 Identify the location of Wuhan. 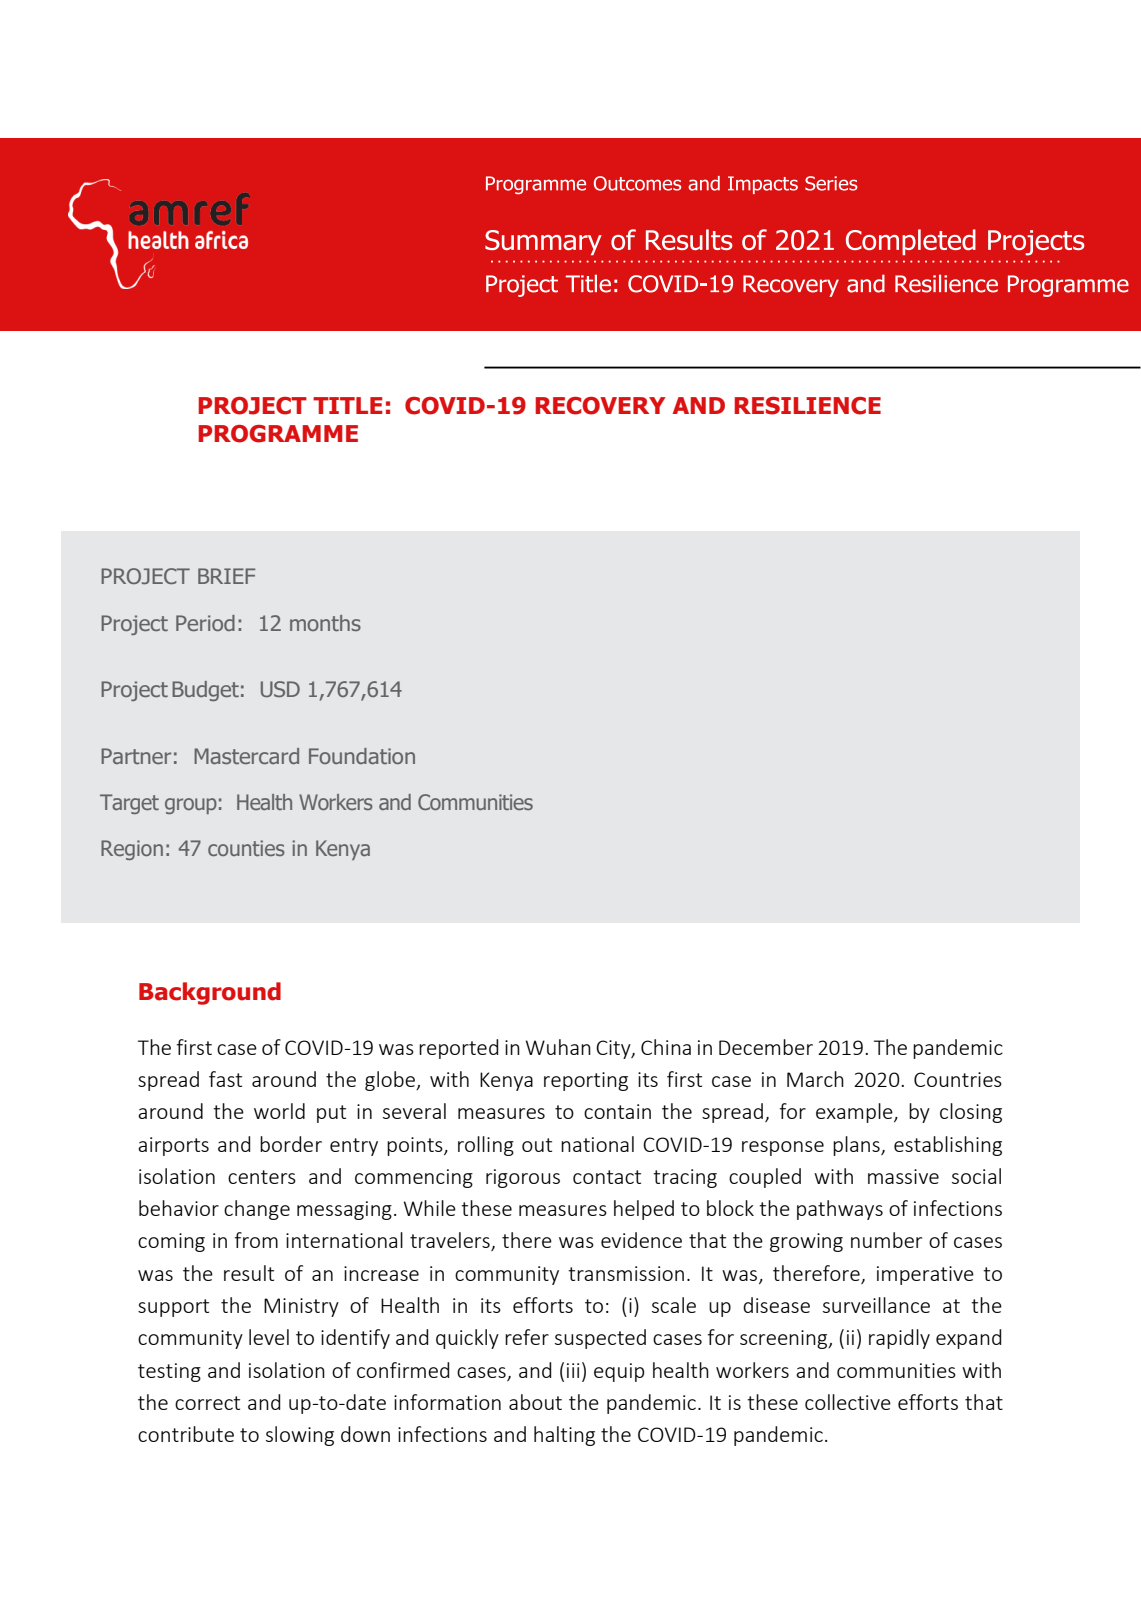
(558, 1047).
